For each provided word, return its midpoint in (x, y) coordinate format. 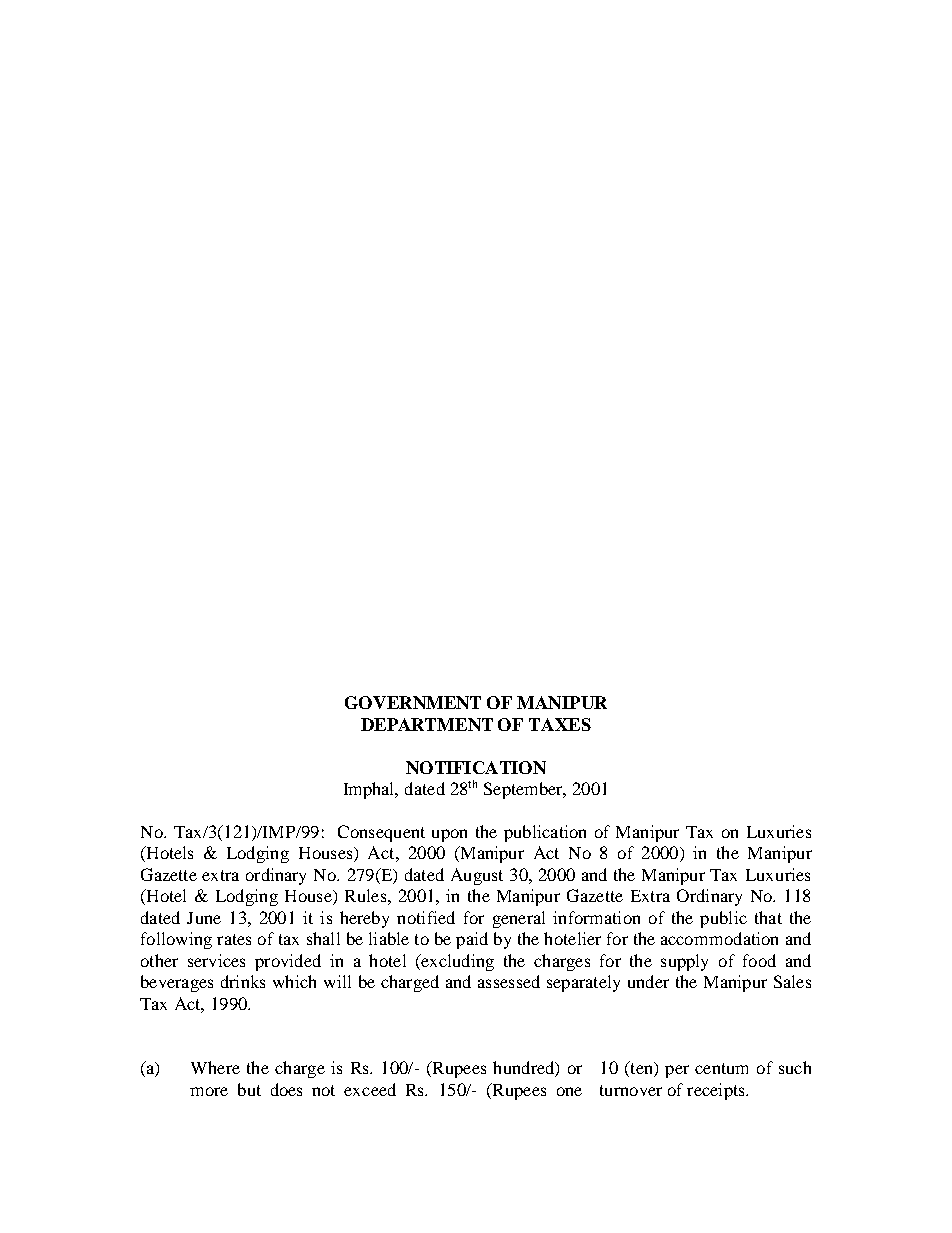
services (216, 960)
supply (684, 962)
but (249, 1089)
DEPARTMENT (427, 724)
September (524, 790)
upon (449, 835)
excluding (456, 962)
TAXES (560, 724)
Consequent (381, 833)
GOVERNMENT (413, 702)
